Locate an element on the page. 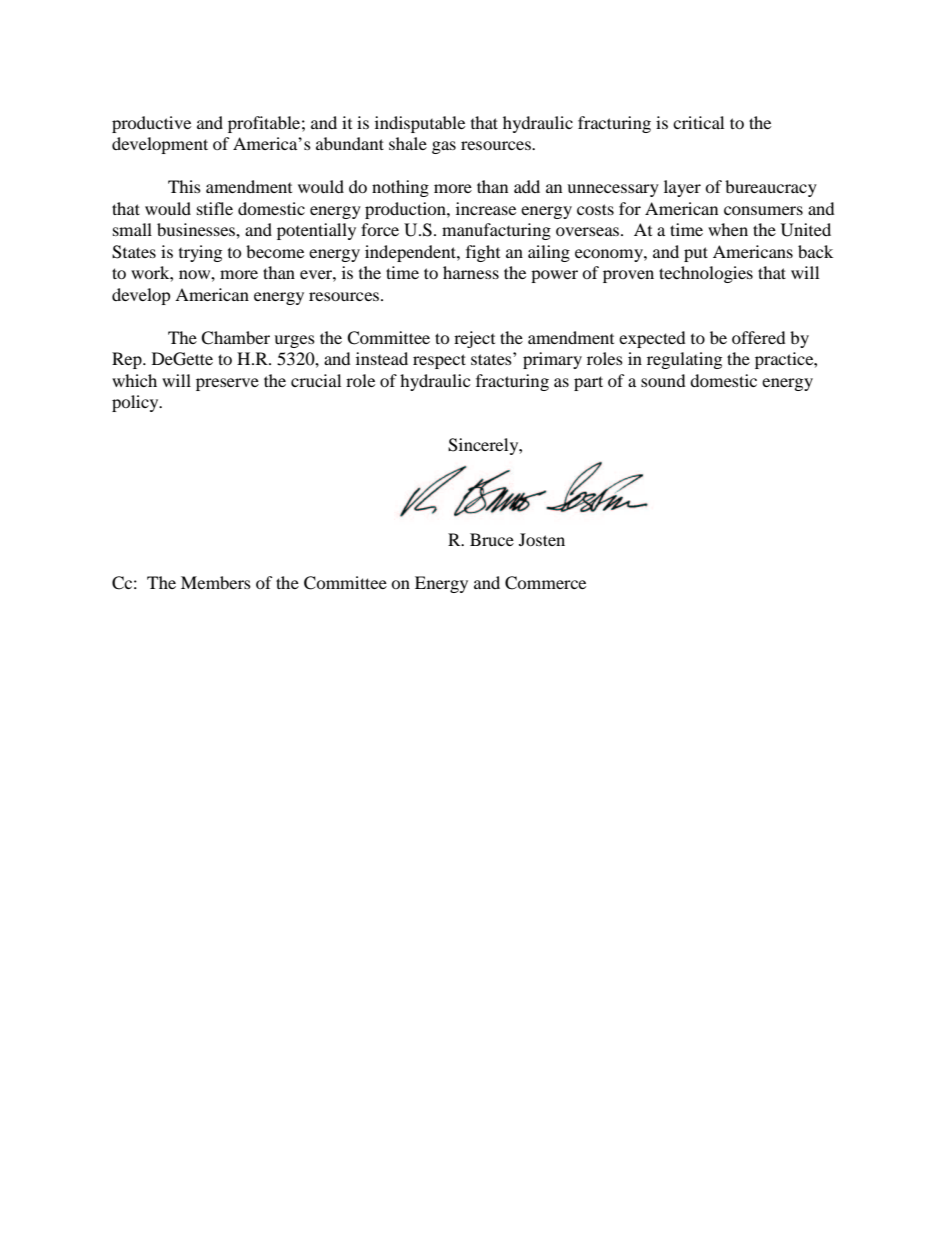  Members is located at coordinates (216, 582).
